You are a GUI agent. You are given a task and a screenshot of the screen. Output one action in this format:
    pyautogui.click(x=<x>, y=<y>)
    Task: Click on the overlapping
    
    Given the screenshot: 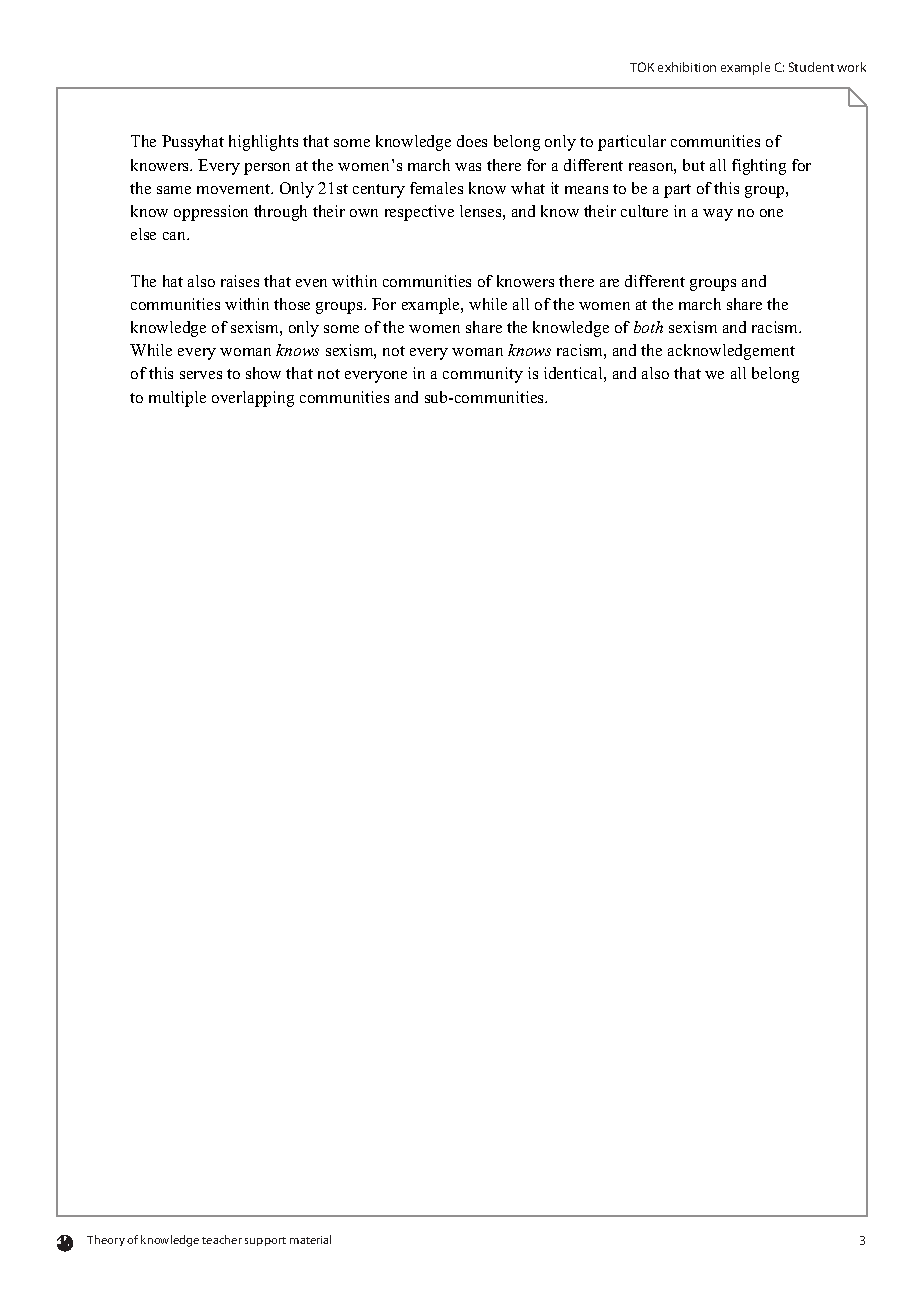 What is the action you would take?
    pyautogui.click(x=253, y=399)
